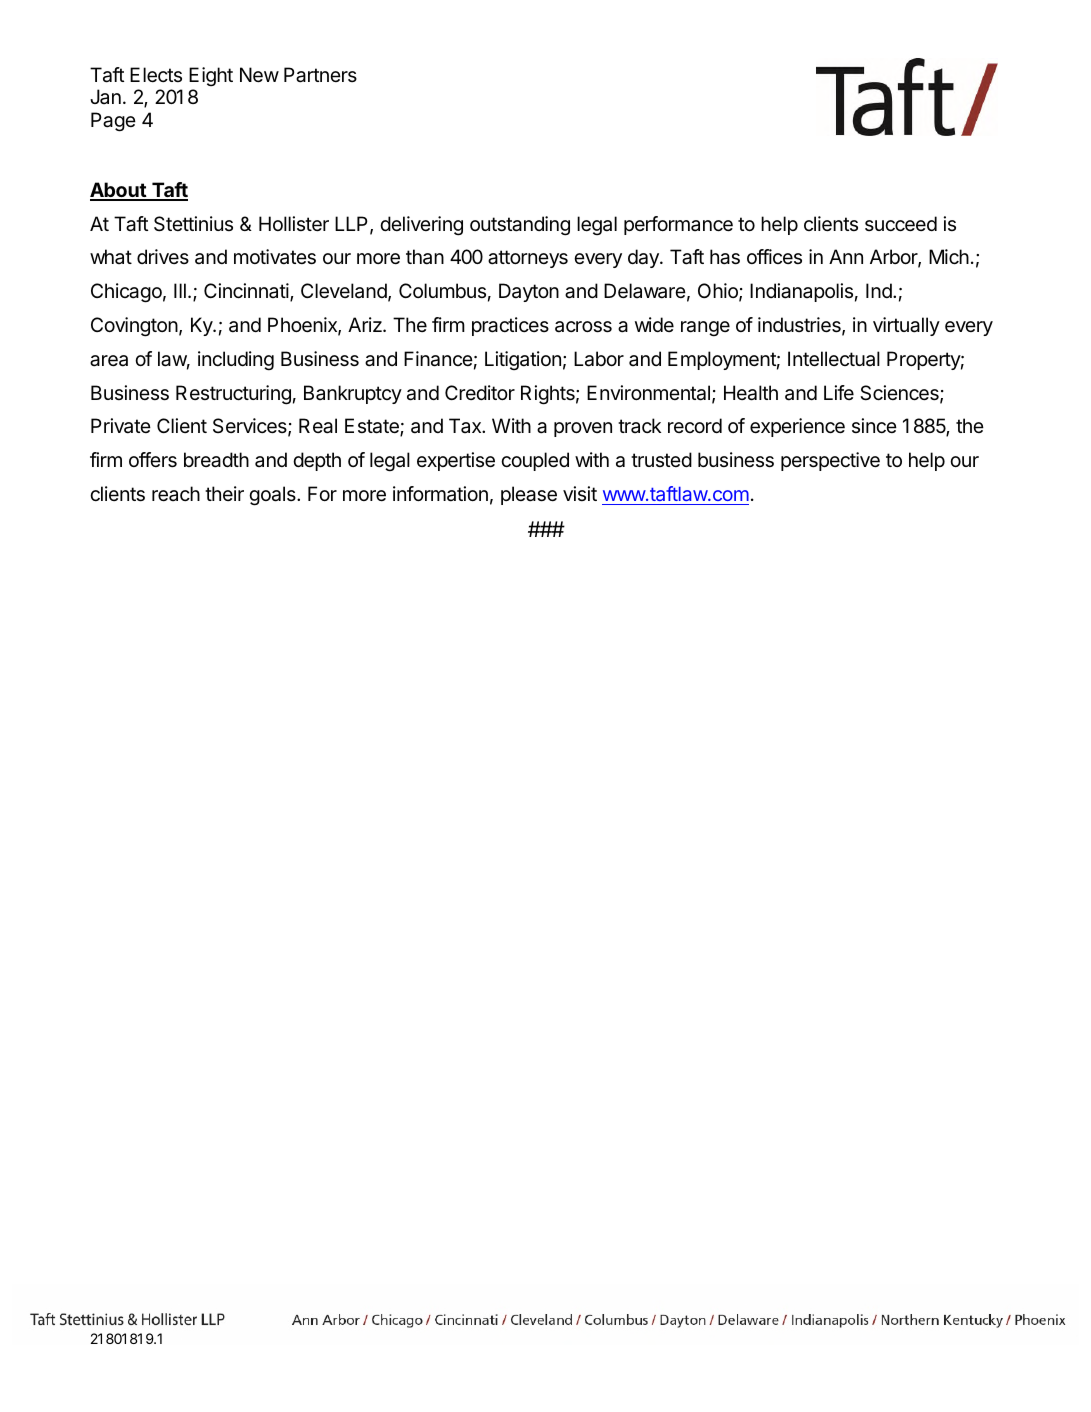 This screenshot has width=1091, height=1412. I want to click on succeed, so click(901, 224).
